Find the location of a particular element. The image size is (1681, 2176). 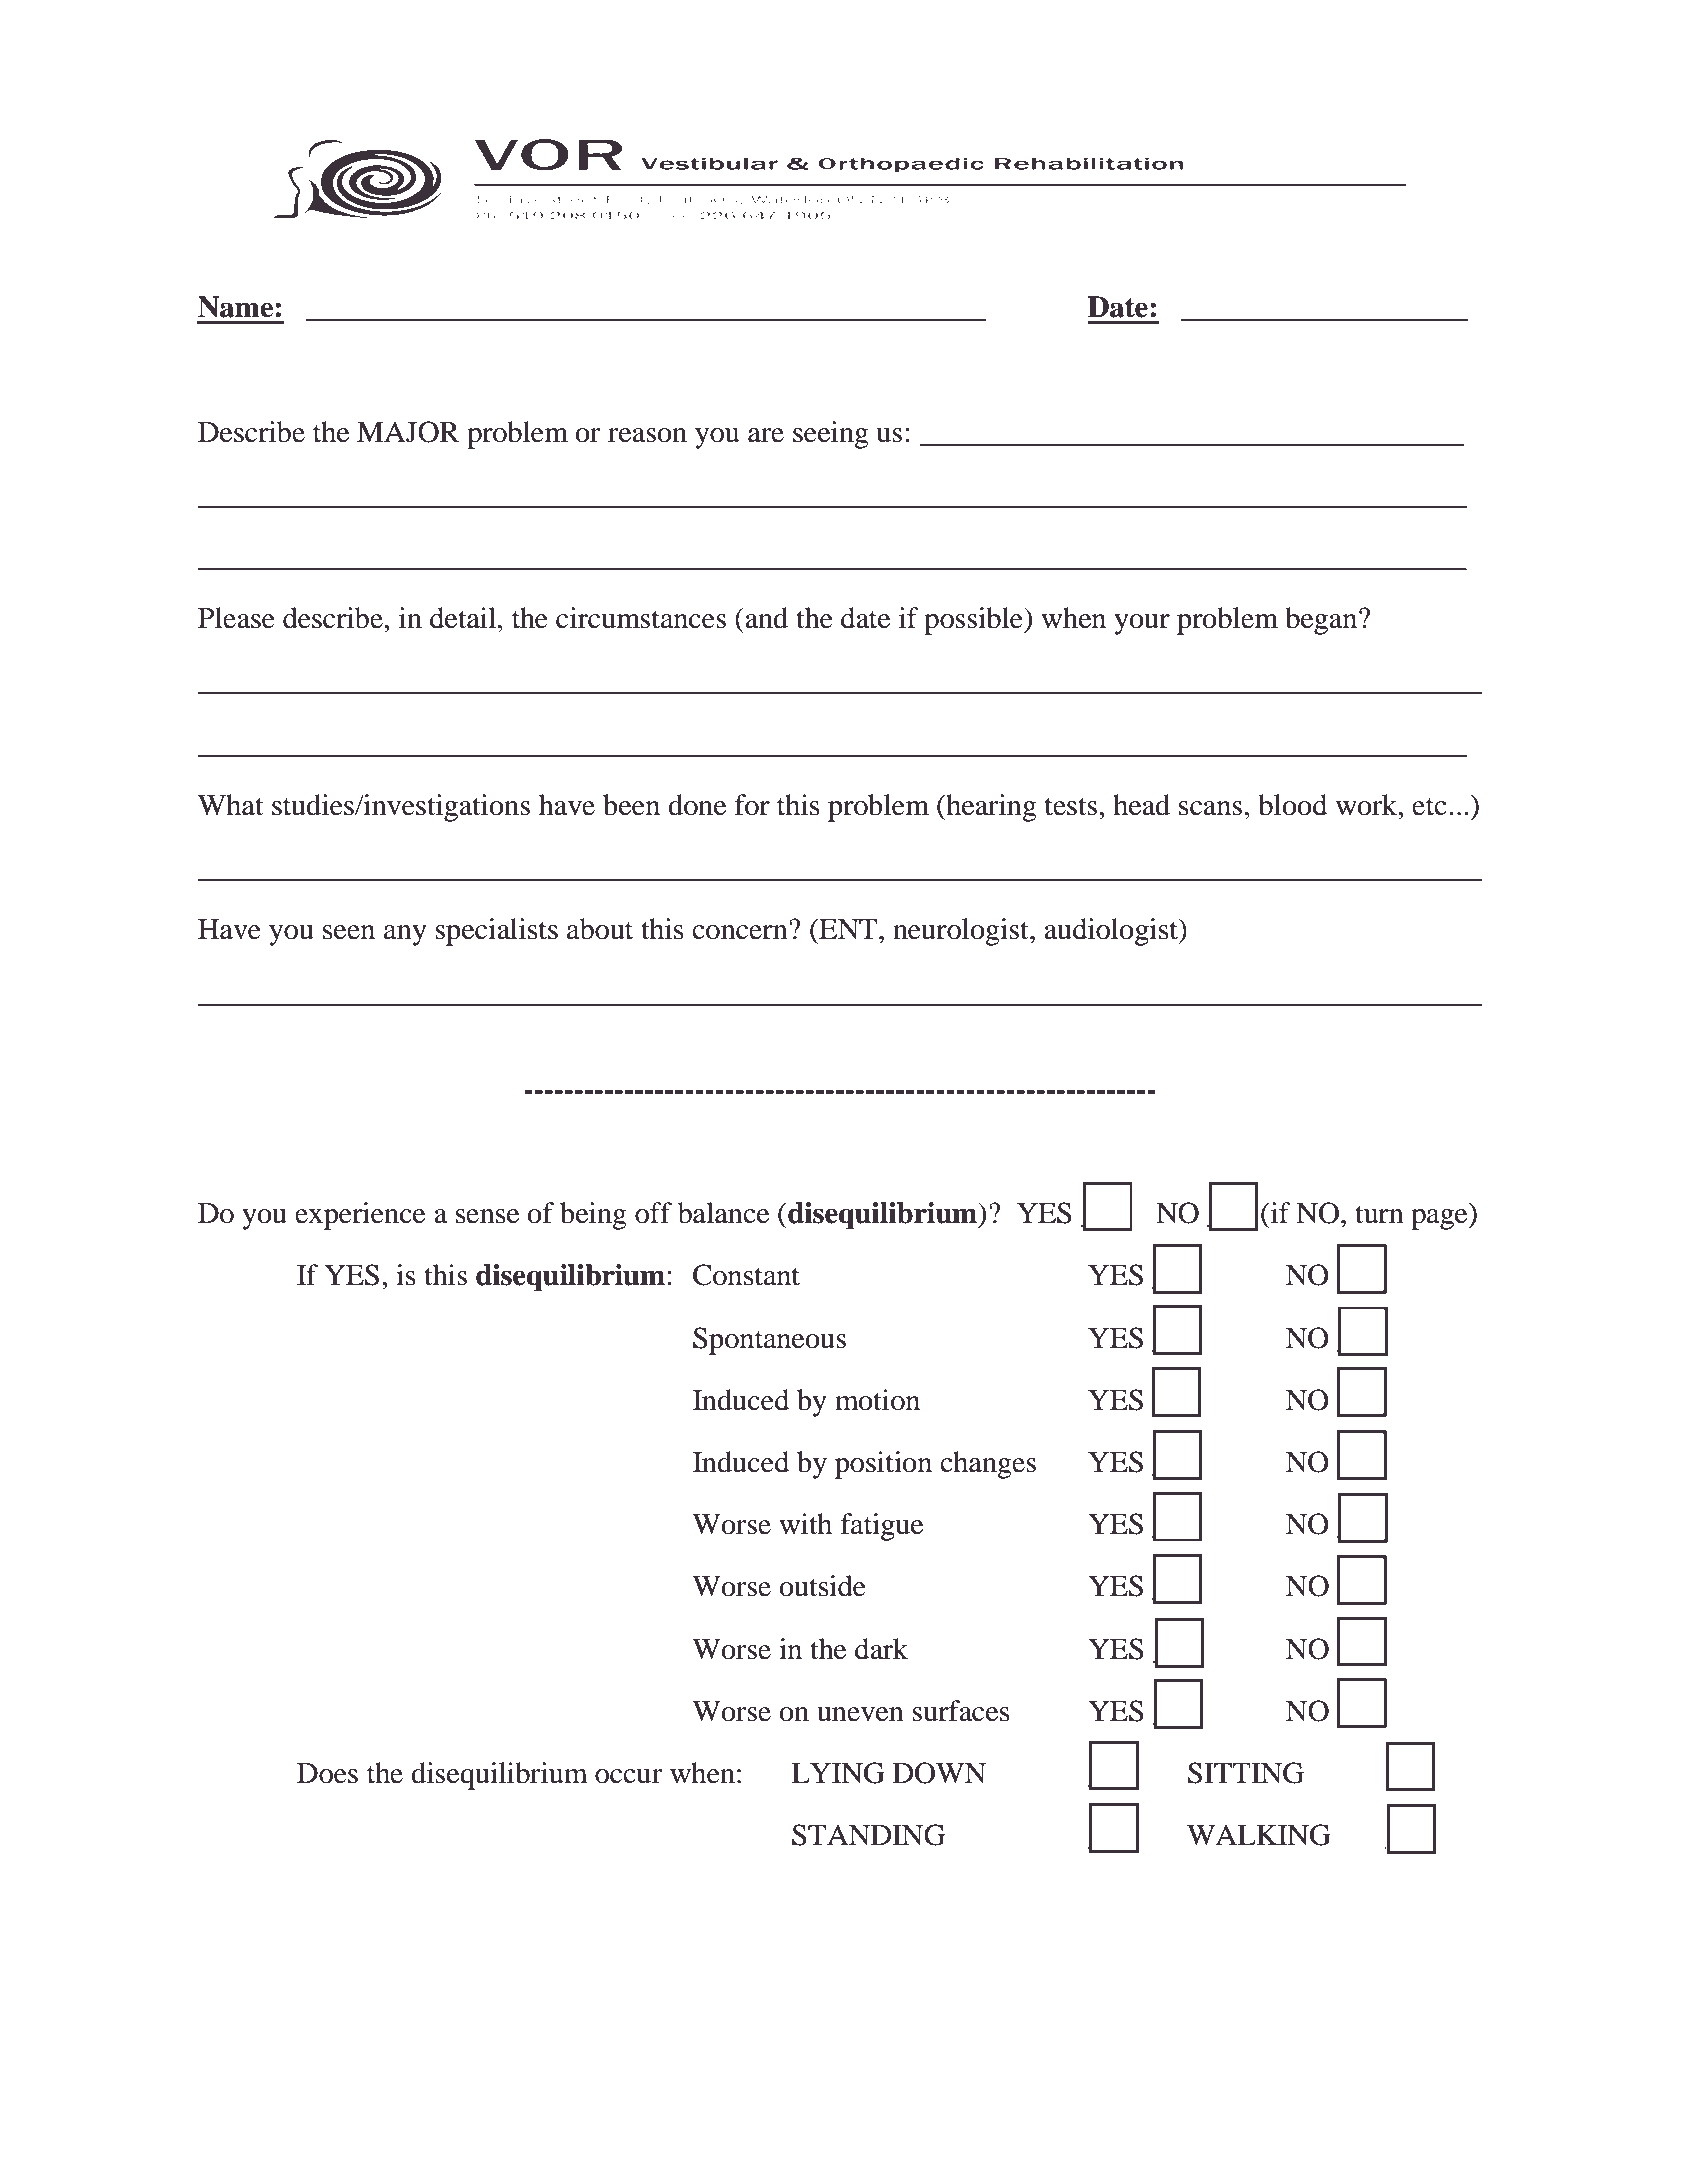

for is located at coordinates (752, 805).
